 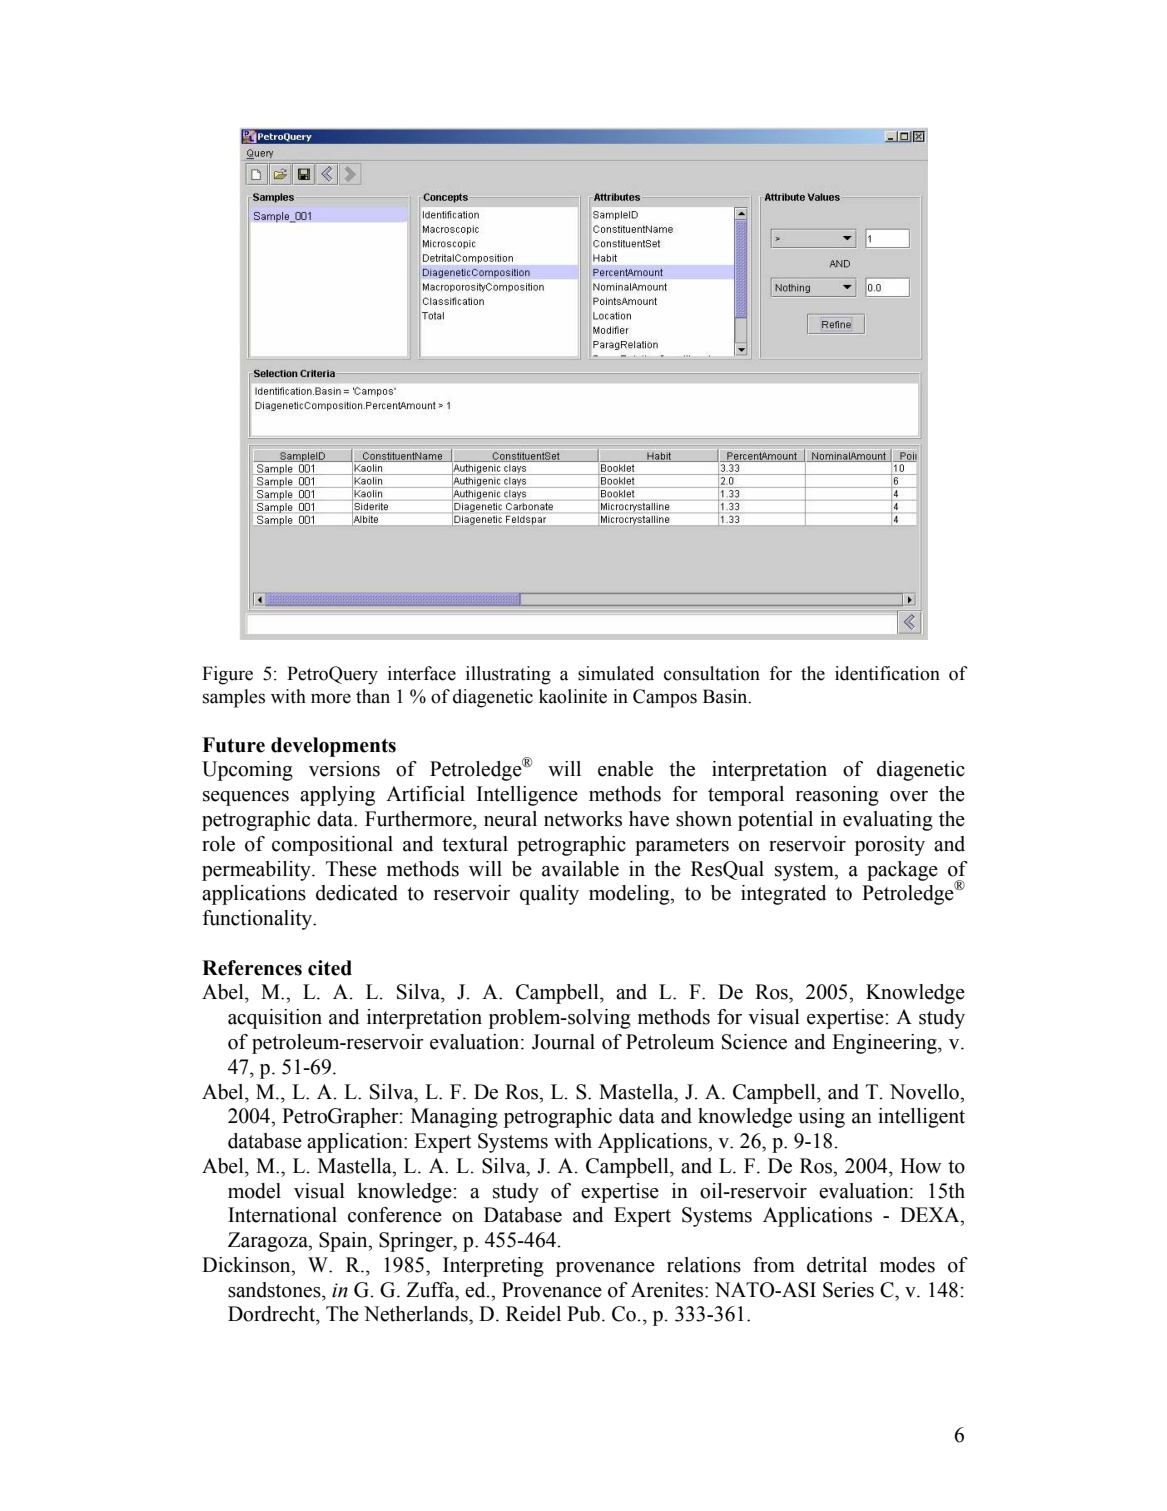 I want to click on Series, so click(x=848, y=1290).
